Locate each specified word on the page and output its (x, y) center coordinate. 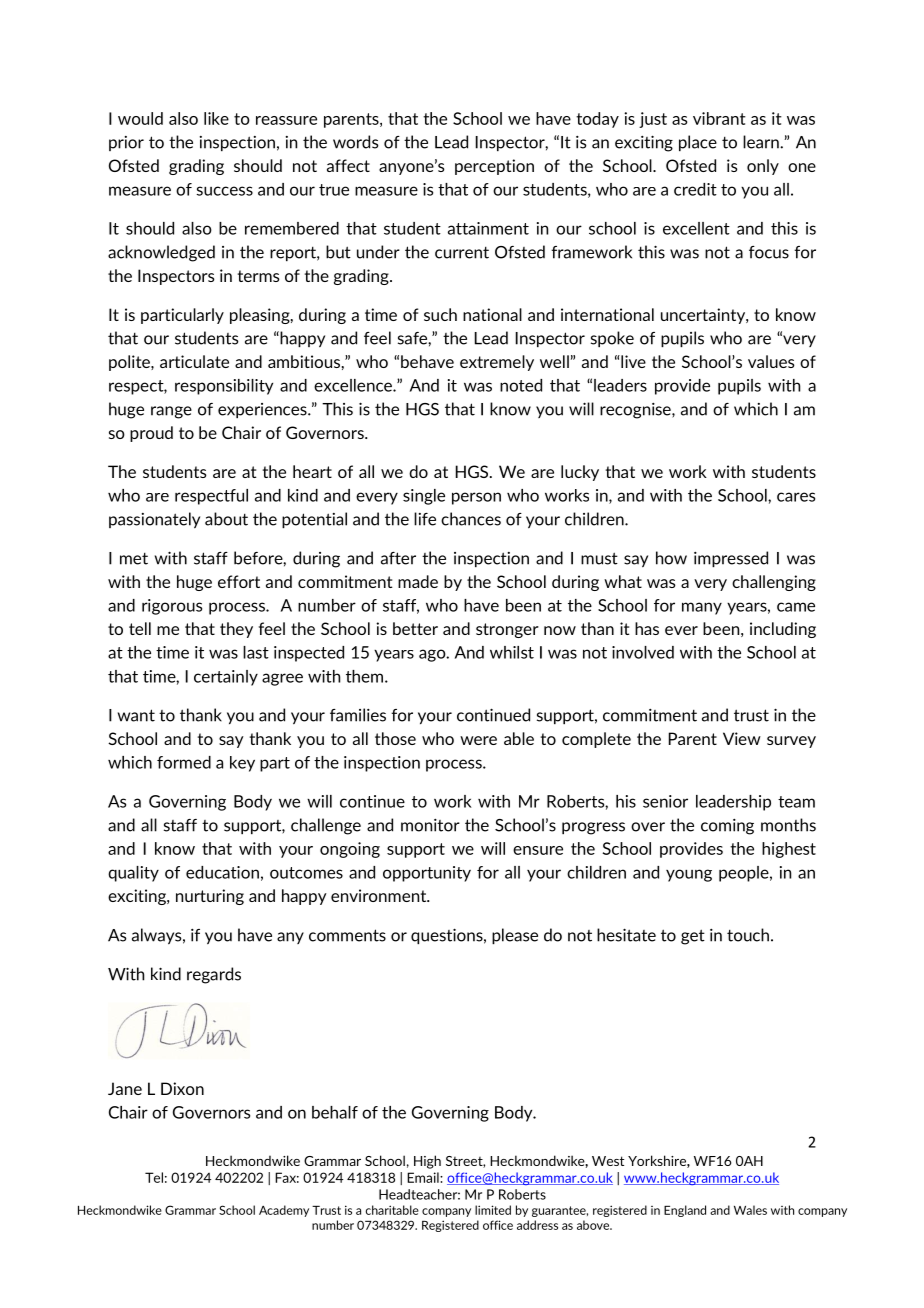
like (216, 118)
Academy (284, 1211)
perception (494, 167)
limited (493, 1210)
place (698, 143)
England (685, 1211)
